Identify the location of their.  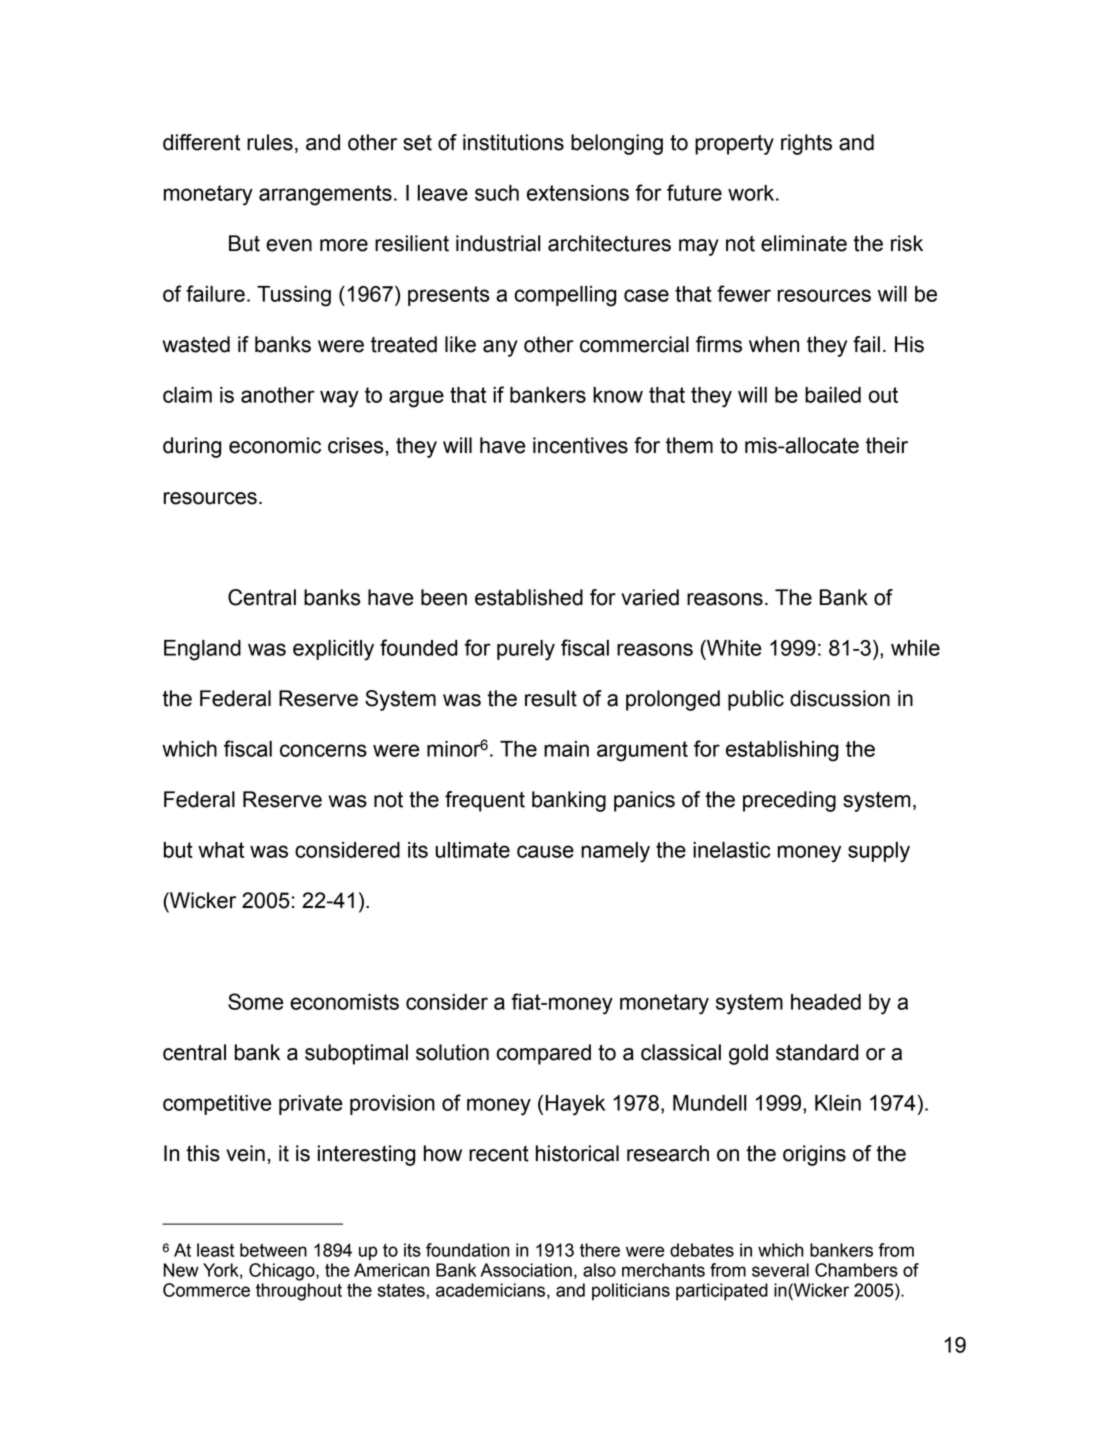
(887, 445).
